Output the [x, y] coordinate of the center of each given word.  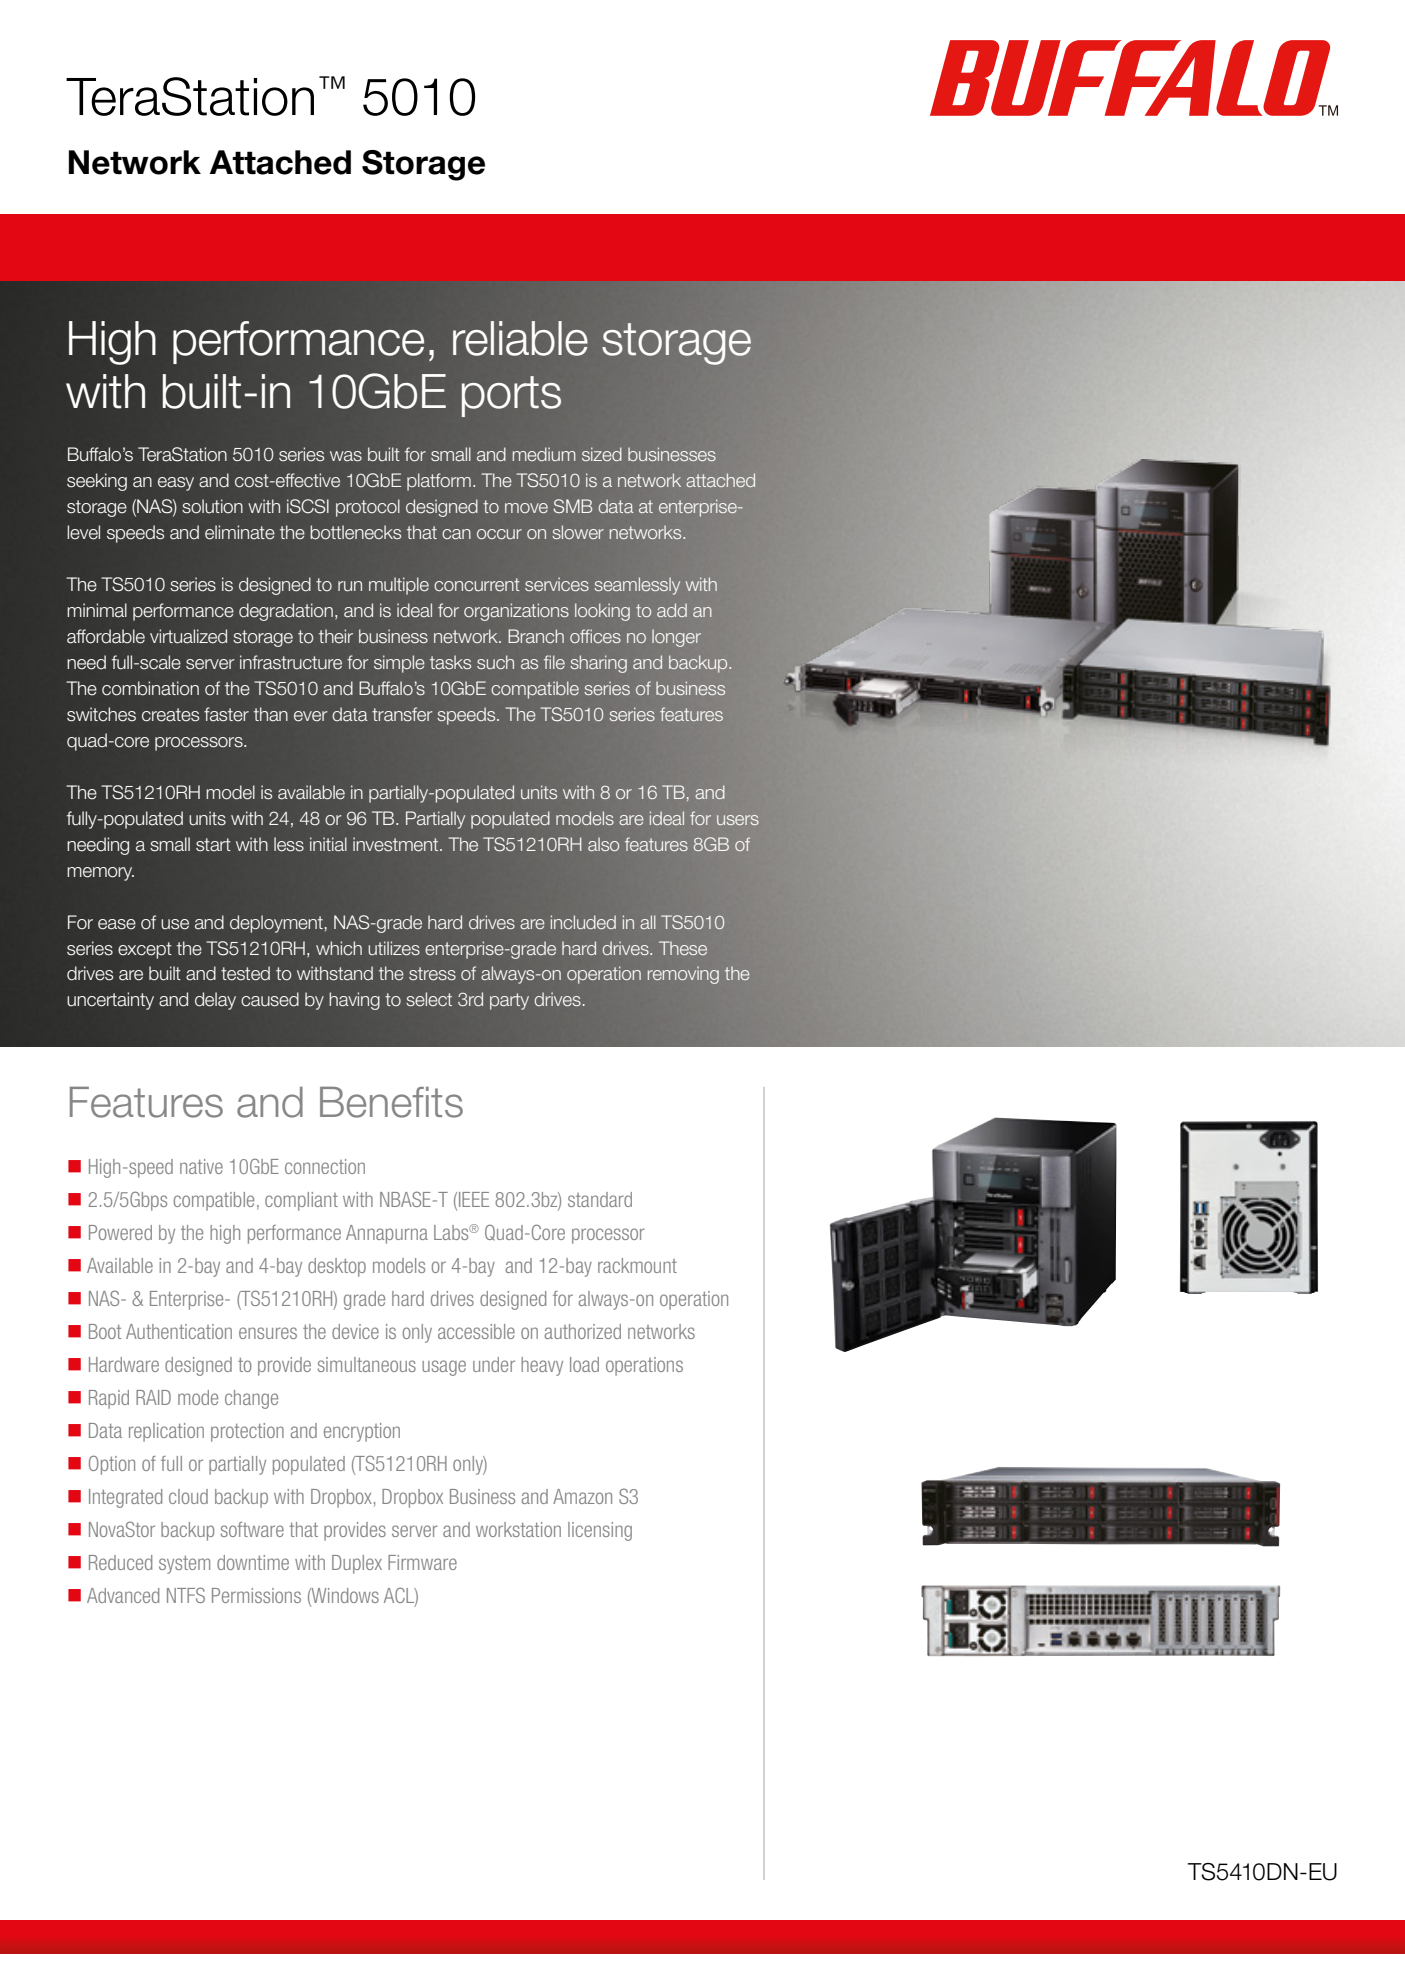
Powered [120, 1232]
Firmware [422, 1562]
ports [511, 396]
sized [602, 454]
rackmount [637, 1265]
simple [399, 664]
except [145, 950]
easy [176, 484]
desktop [337, 1267]
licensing [600, 1531]
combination [150, 688]
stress [432, 974]
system [184, 1565]
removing [683, 975]
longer [676, 638]
